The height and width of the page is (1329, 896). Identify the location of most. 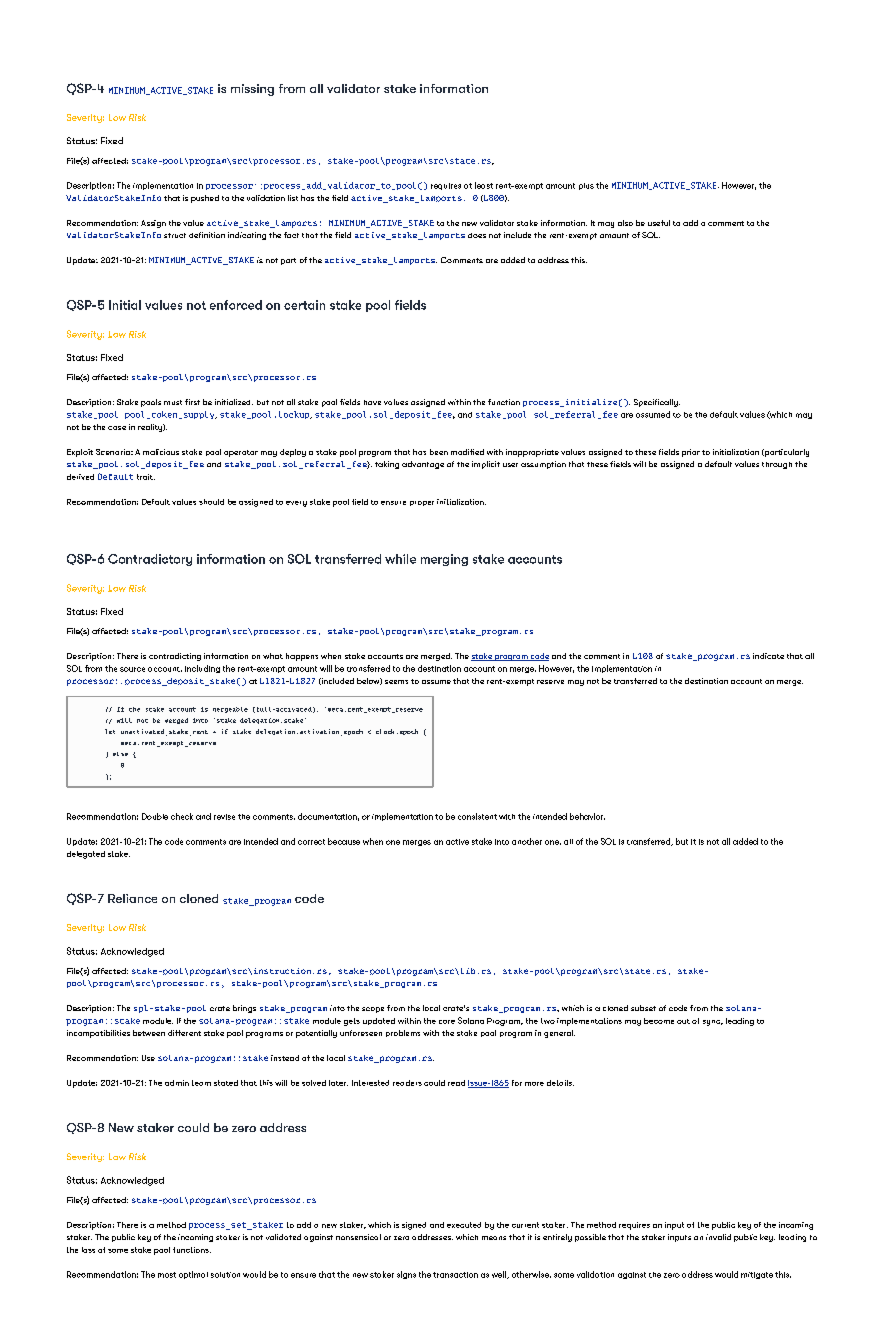
(167, 1275).
